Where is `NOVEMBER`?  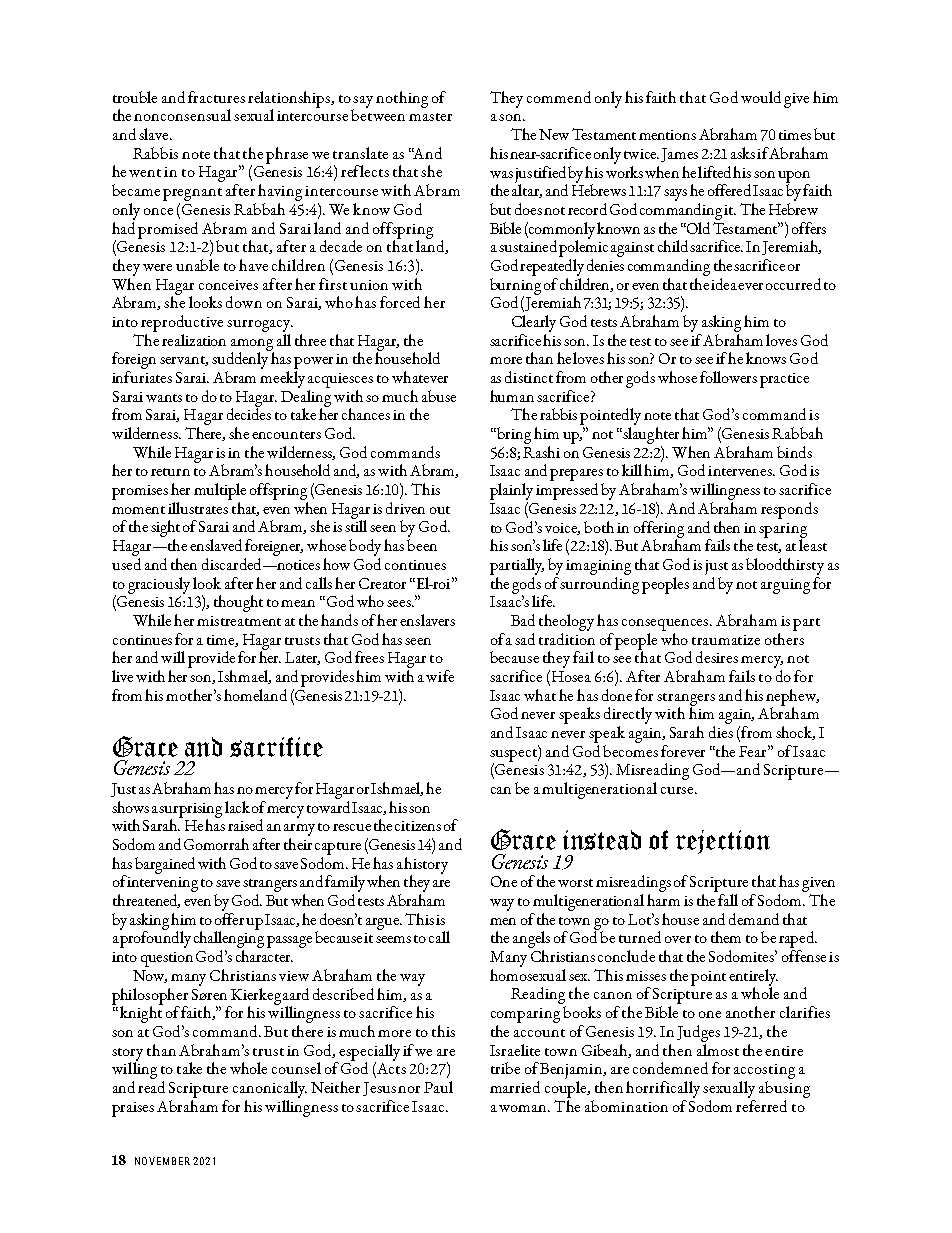 NOVEMBER is located at coordinates (162, 1161).
